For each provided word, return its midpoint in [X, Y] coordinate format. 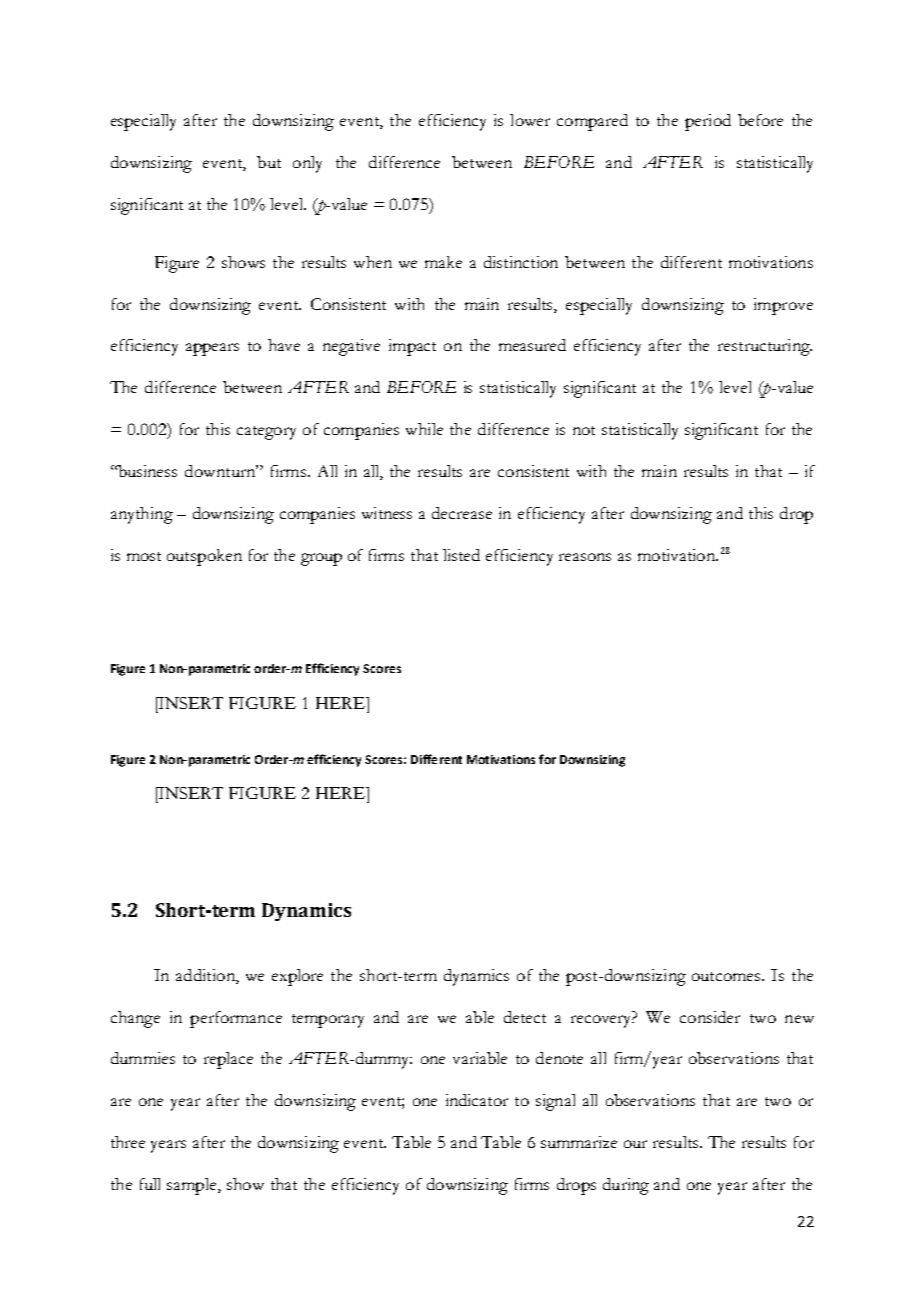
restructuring [765, 347]
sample [193, 1186]
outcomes [728, 976]
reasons [585, 557]
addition [206, 975]
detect [525, 1017]
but [269, 162]
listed [461, 555]
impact [412, 347]
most [144, 556]
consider [710, 1017]
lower [530, 120]
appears [212, 349]
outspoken [204, 557]
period [708, 122]
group [321, 559]
